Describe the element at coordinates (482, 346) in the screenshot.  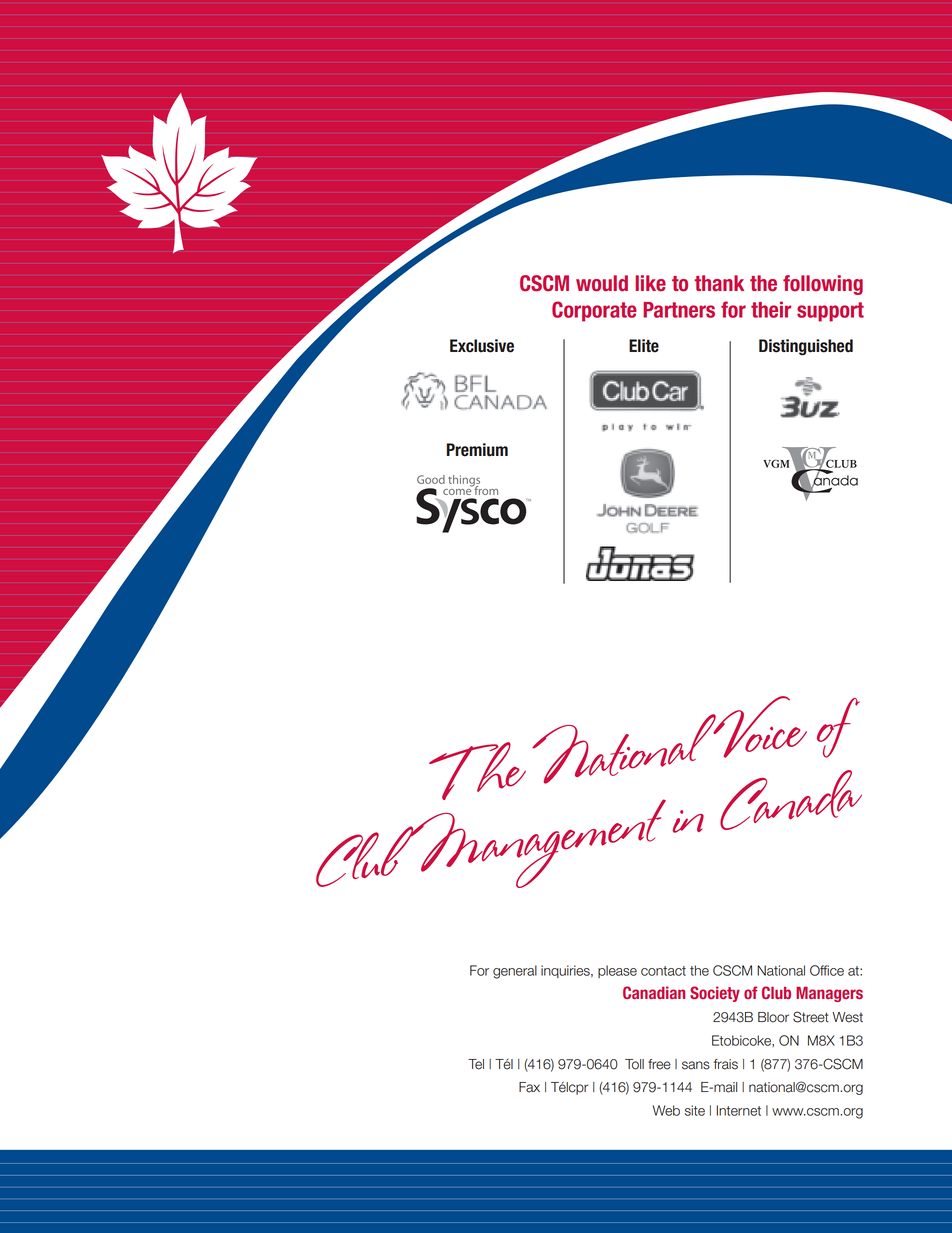
I see `Exclusive` at that location.
